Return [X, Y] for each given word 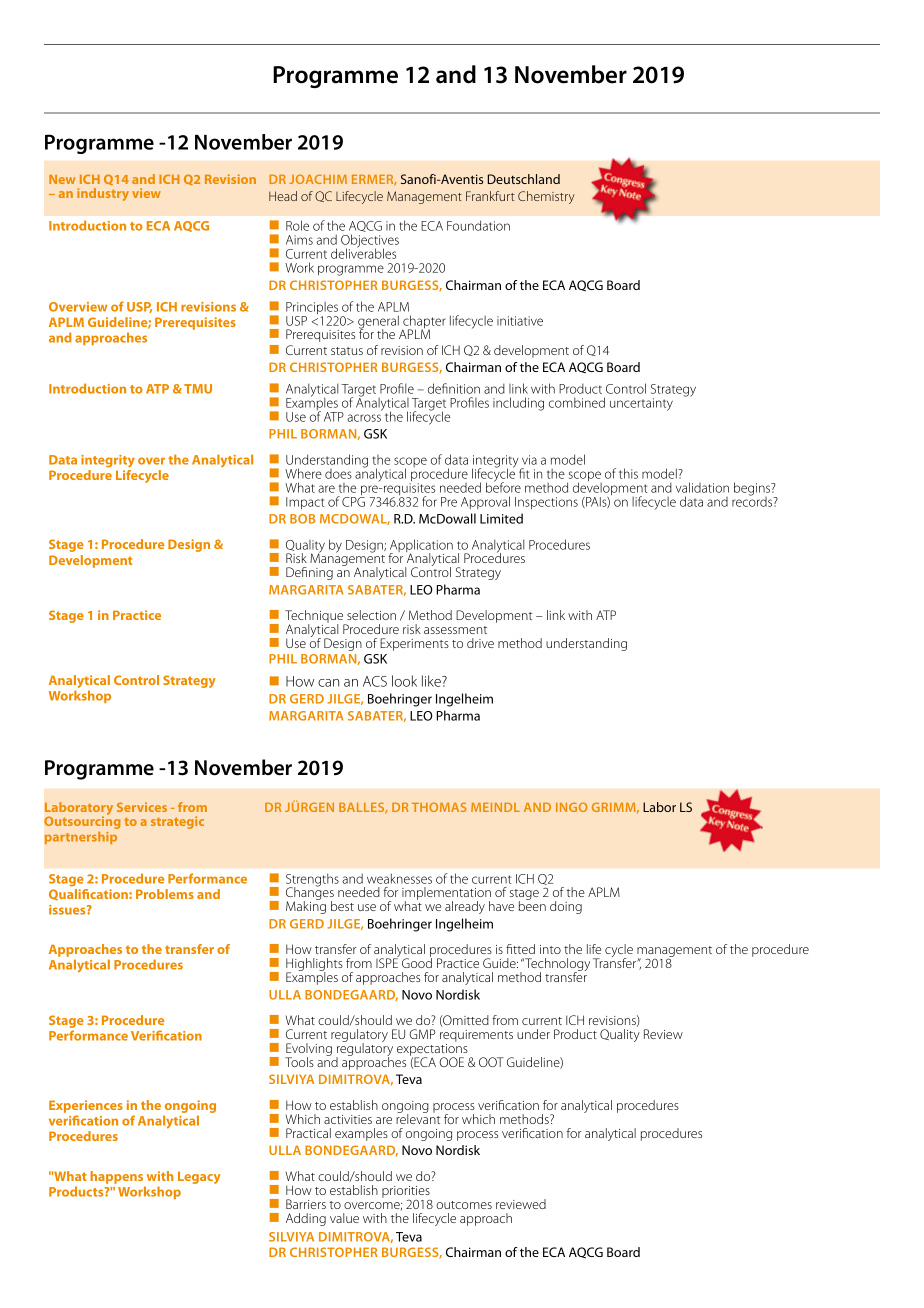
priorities [407, 1193]
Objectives [370, 242]
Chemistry [546, 197]
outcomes [464, 1205]
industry [103, 194]
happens [117, 1179]
